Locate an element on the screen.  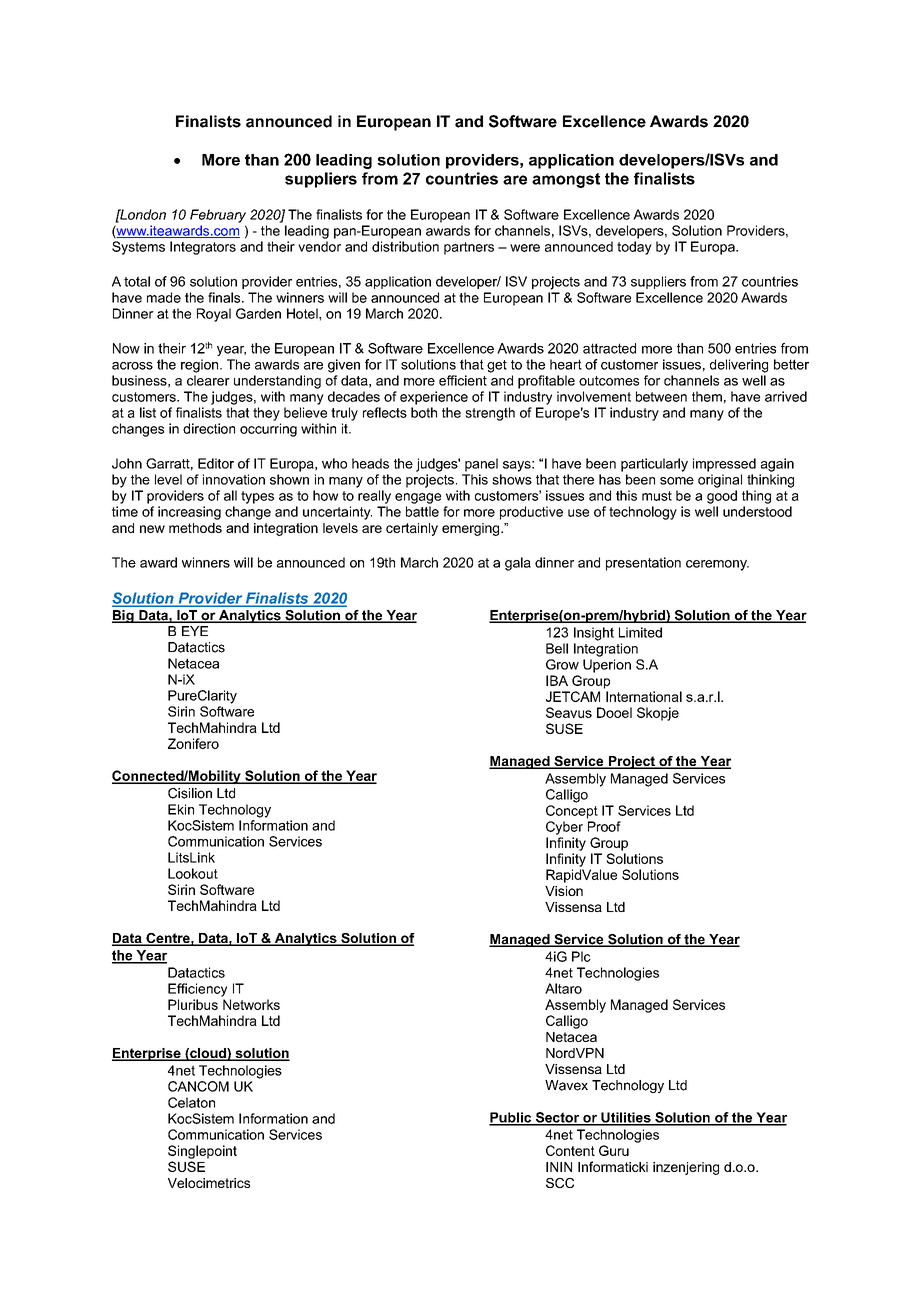
EYE is located at coordinates (195, 631).
